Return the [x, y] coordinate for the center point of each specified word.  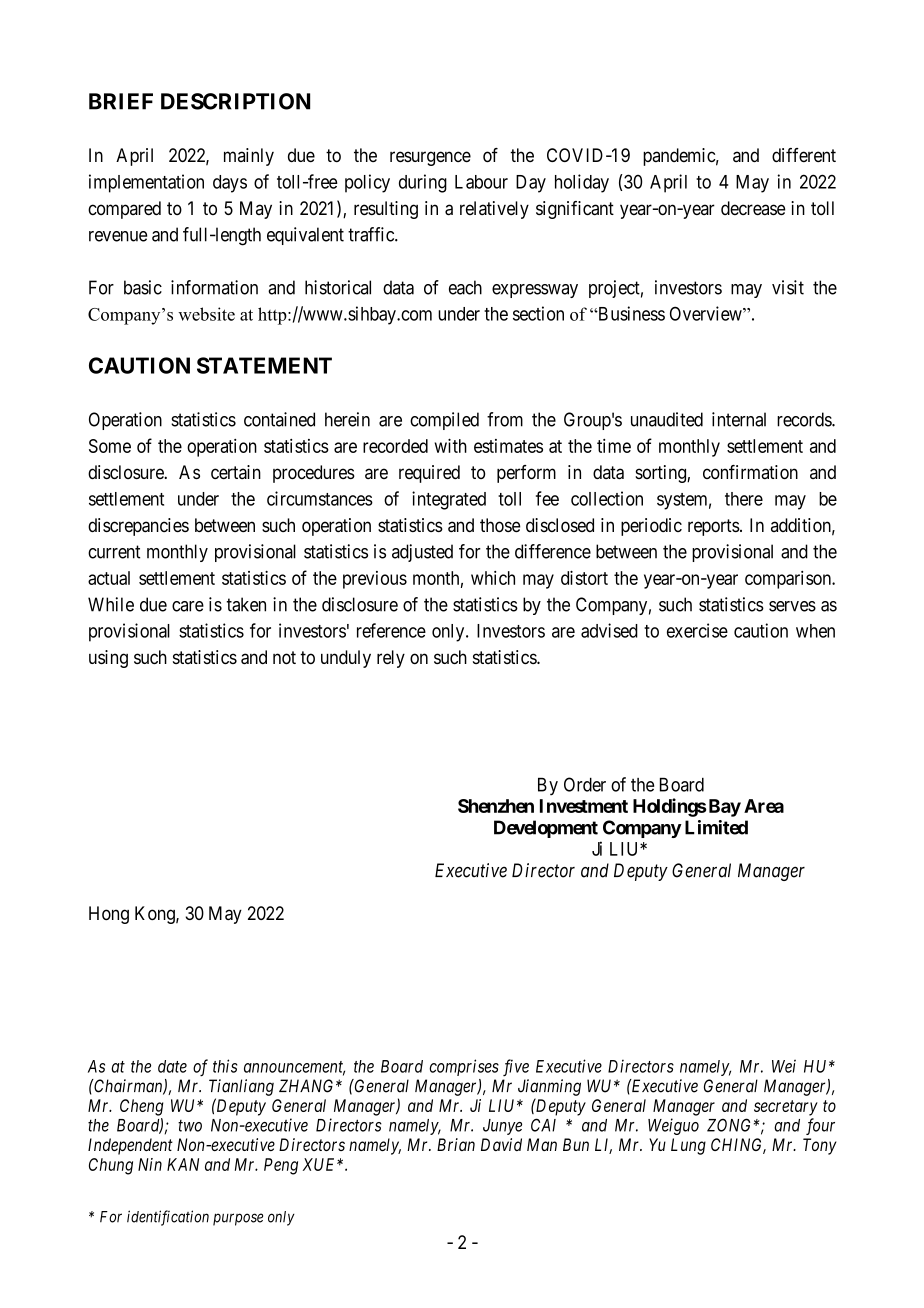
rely [391, 659]
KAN [183, 1164]
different [804, 155]
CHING [738, 1146]
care [188, 606]
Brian [456, 1144]
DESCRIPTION [235, 101]
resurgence [430, 158]
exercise [697, 630]
